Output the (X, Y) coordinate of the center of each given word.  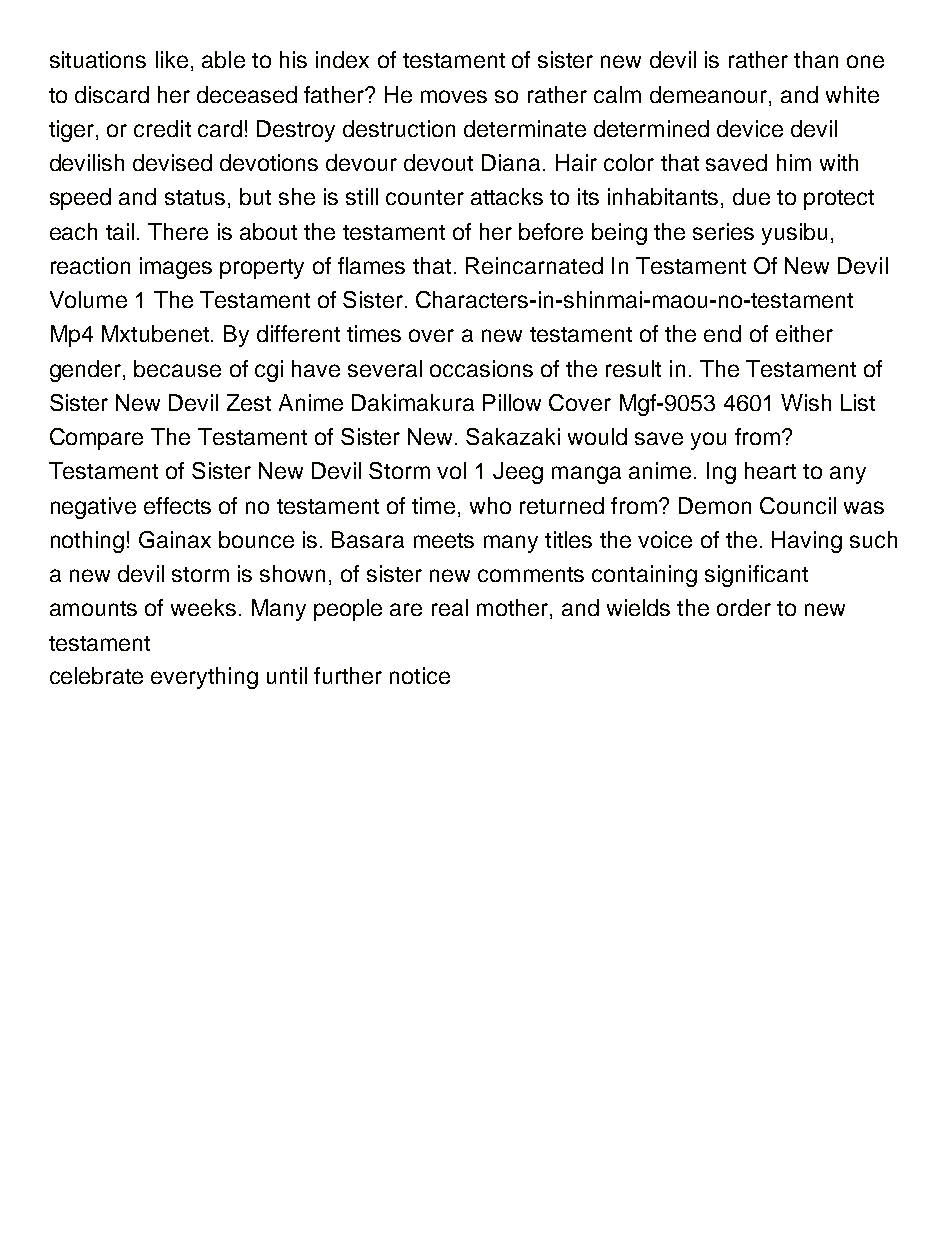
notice (420, 675)
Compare (96, 439)
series (723, 231)
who (490, 505)
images (176, 268)
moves (454, 96)
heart (770, 470)
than (816, 59)
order (744, 607)
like (172, 59)
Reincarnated (534, 265)
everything (204, 678)
